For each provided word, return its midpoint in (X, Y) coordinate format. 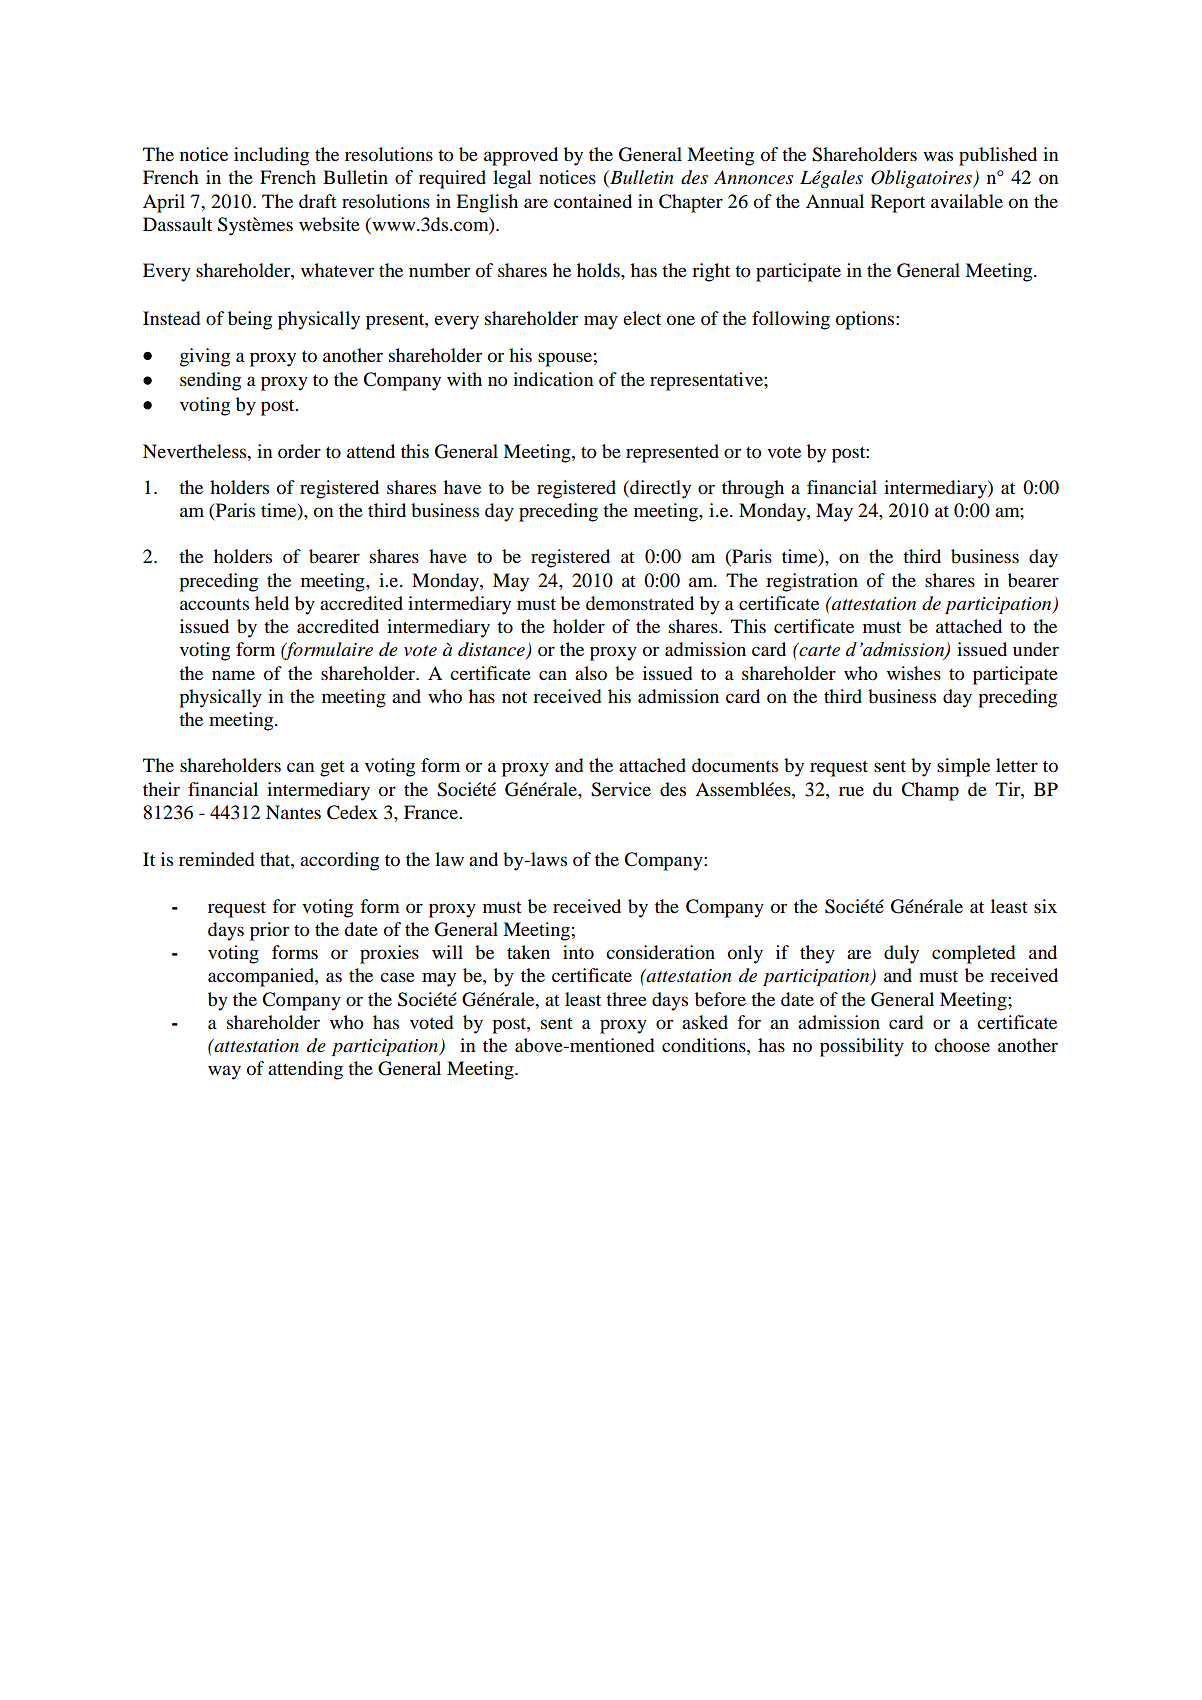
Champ (930, 791)
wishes (914, 673)
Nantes (293, 812)
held (272, 603)
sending (210, 381)
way (224, 1072)
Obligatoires (922, 179)
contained (593, 201)
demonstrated (640, 603)
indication (553, 379)
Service (621, 789)
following (791, 320)
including (271, 156)
